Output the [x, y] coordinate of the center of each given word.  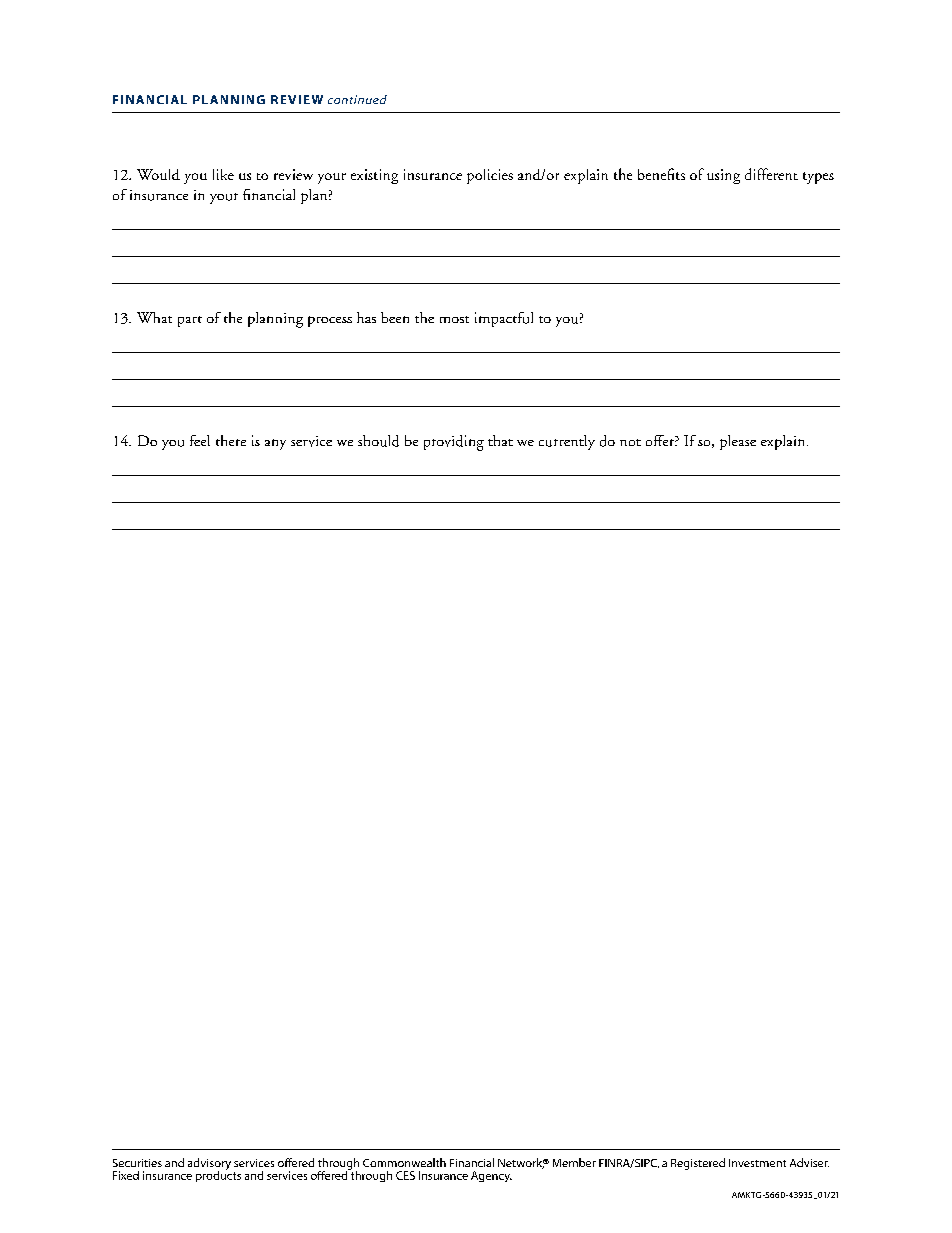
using [723, 176]
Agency [491, 1176]
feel [200, 440]
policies [490, 176]
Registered [698, 1164]
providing [454, 443]
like [223, 174]
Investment [757, 1163]
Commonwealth [404, 1162]
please [738, 442]
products [218, 1175]
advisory [209, 1165]
